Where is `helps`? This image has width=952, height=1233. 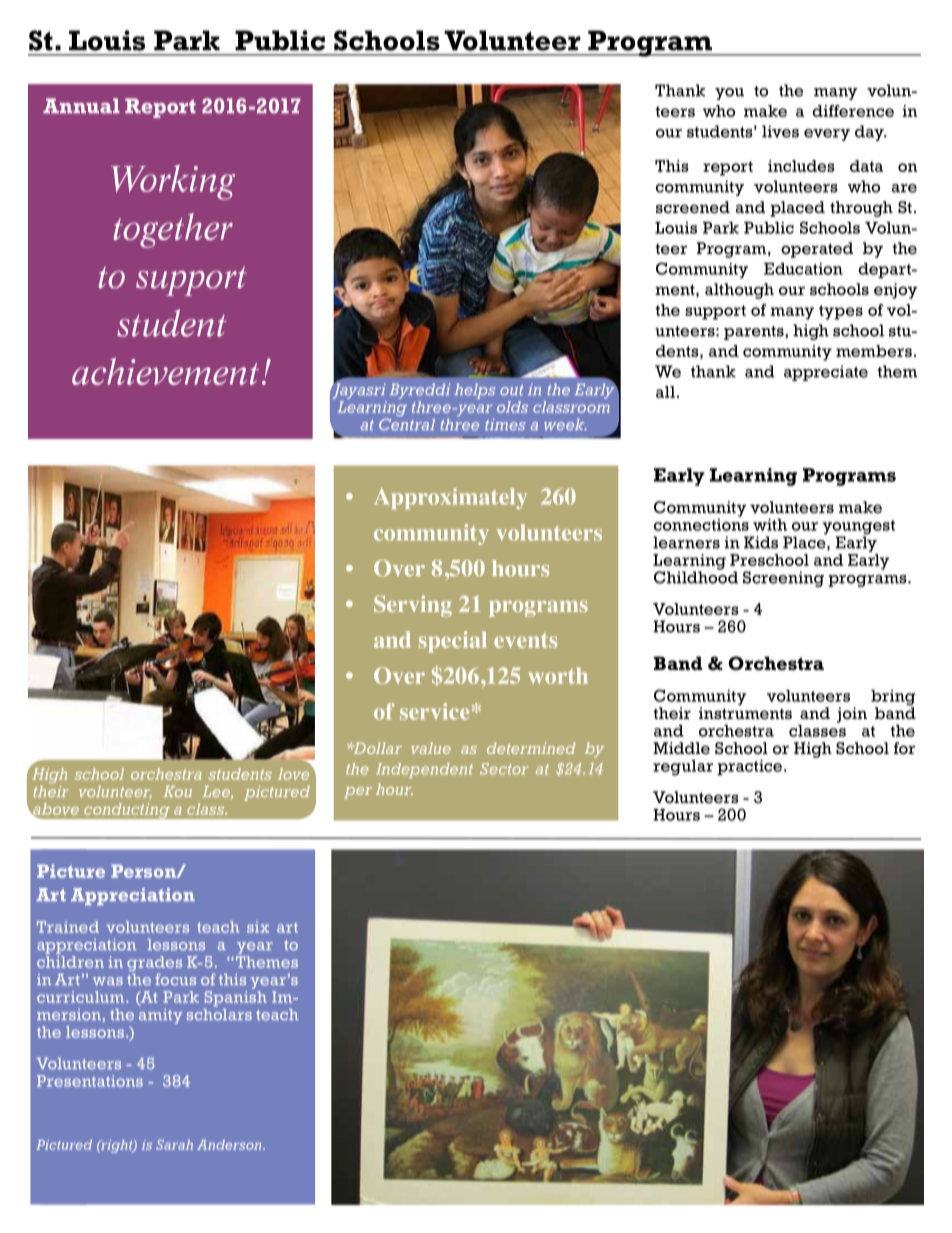 helps is located at coordinates (475, 391).
